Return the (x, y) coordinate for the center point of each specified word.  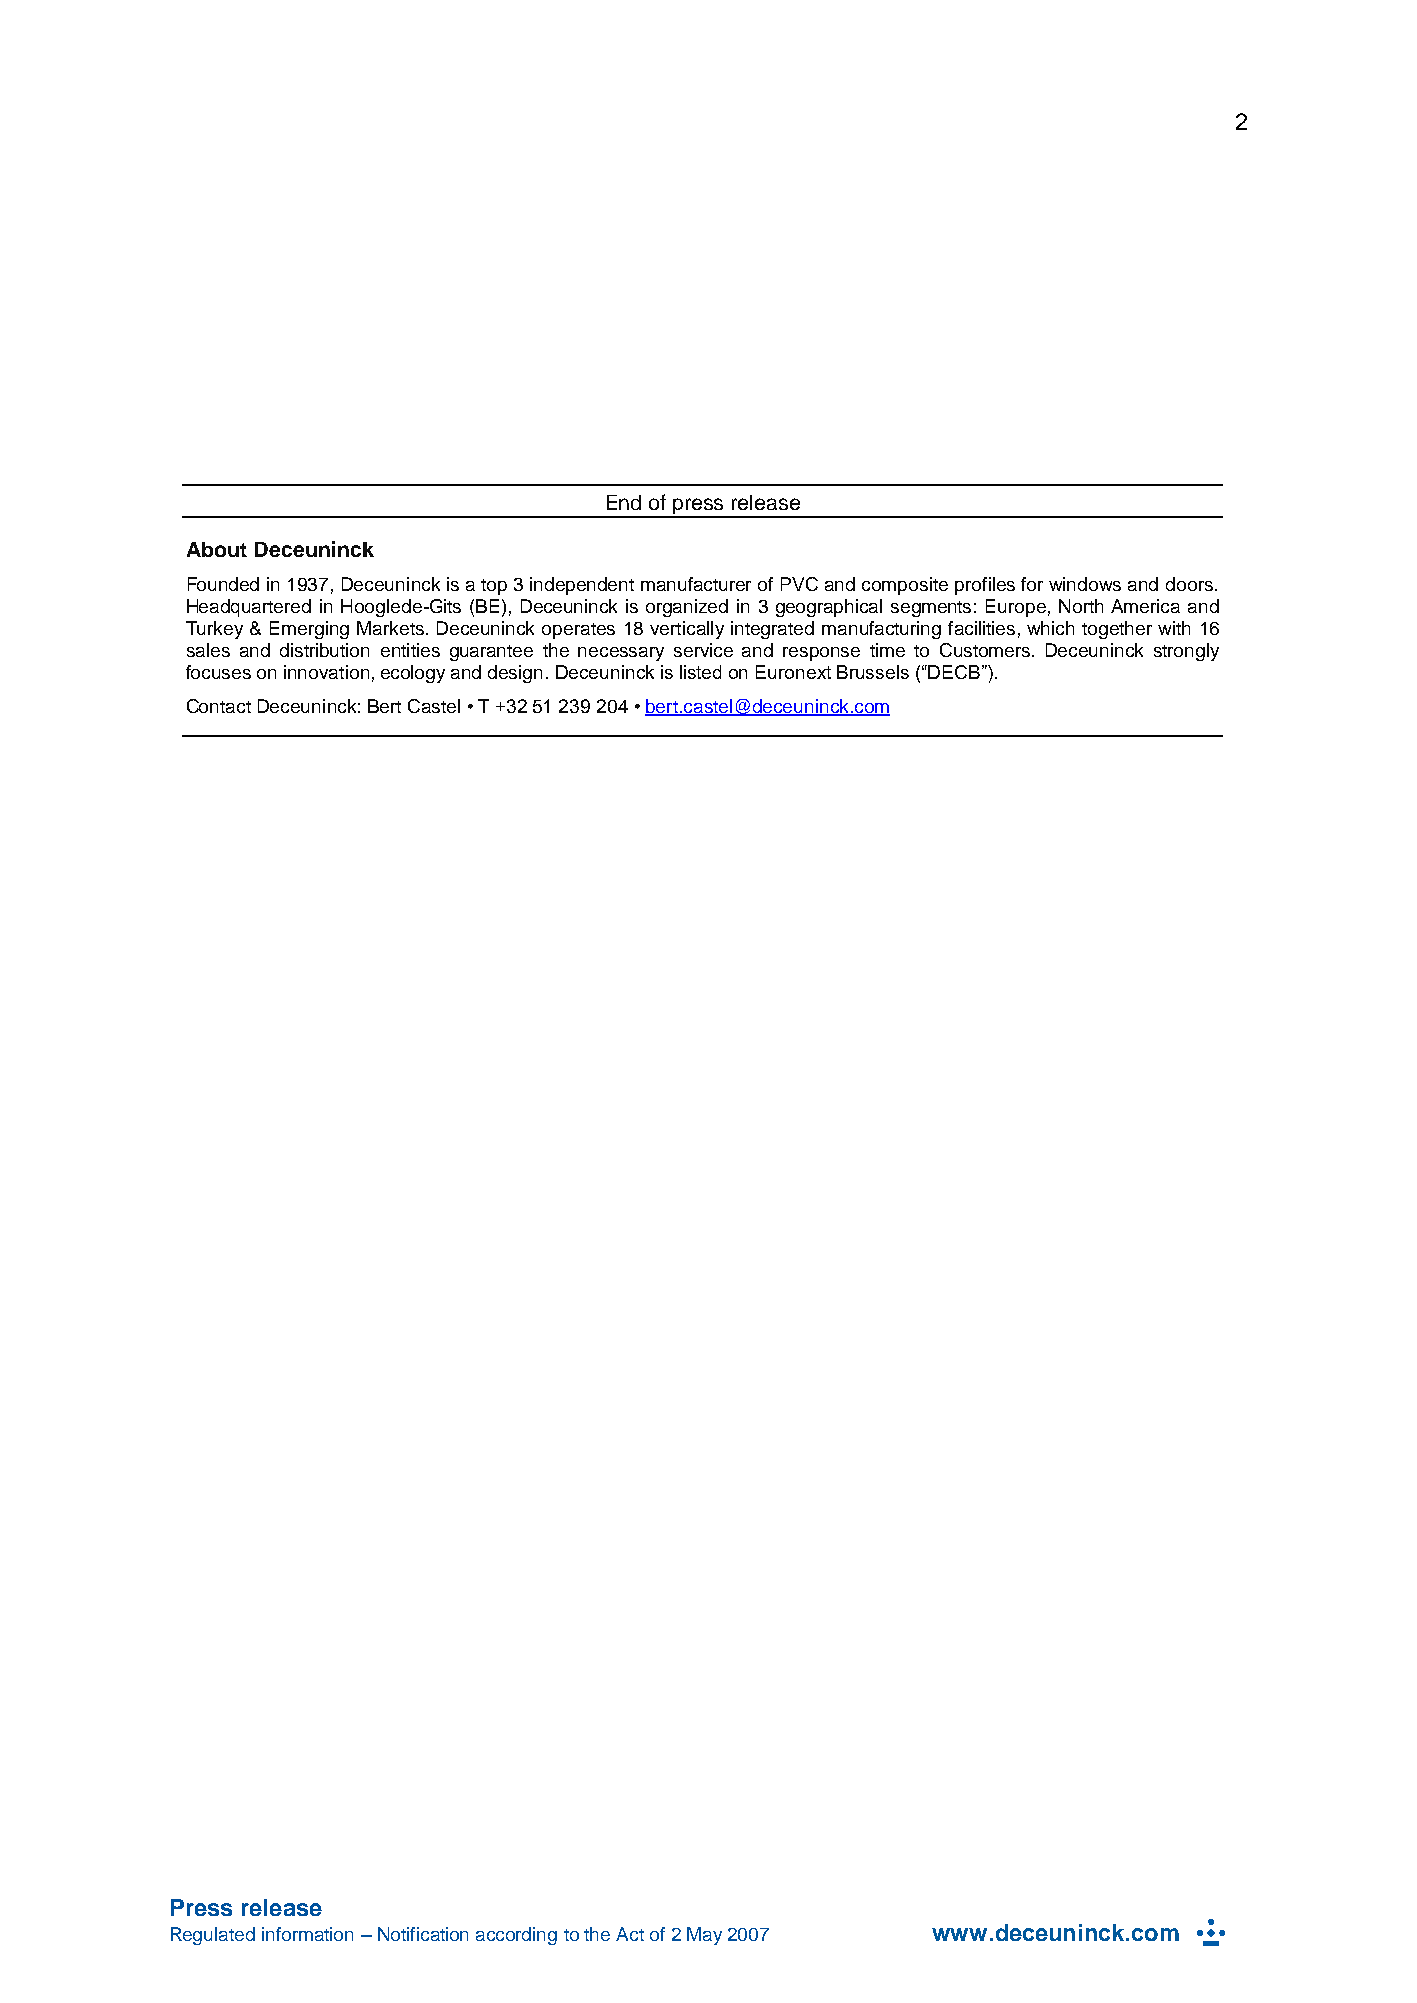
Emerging (309, 630)
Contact (219, 706)
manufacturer (696, 584)
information (307, 1934)
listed (700, 672)
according (516, 1936)
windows (1085, 584)
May (704, 1936)
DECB (954, 672)
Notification (423, 1934)
